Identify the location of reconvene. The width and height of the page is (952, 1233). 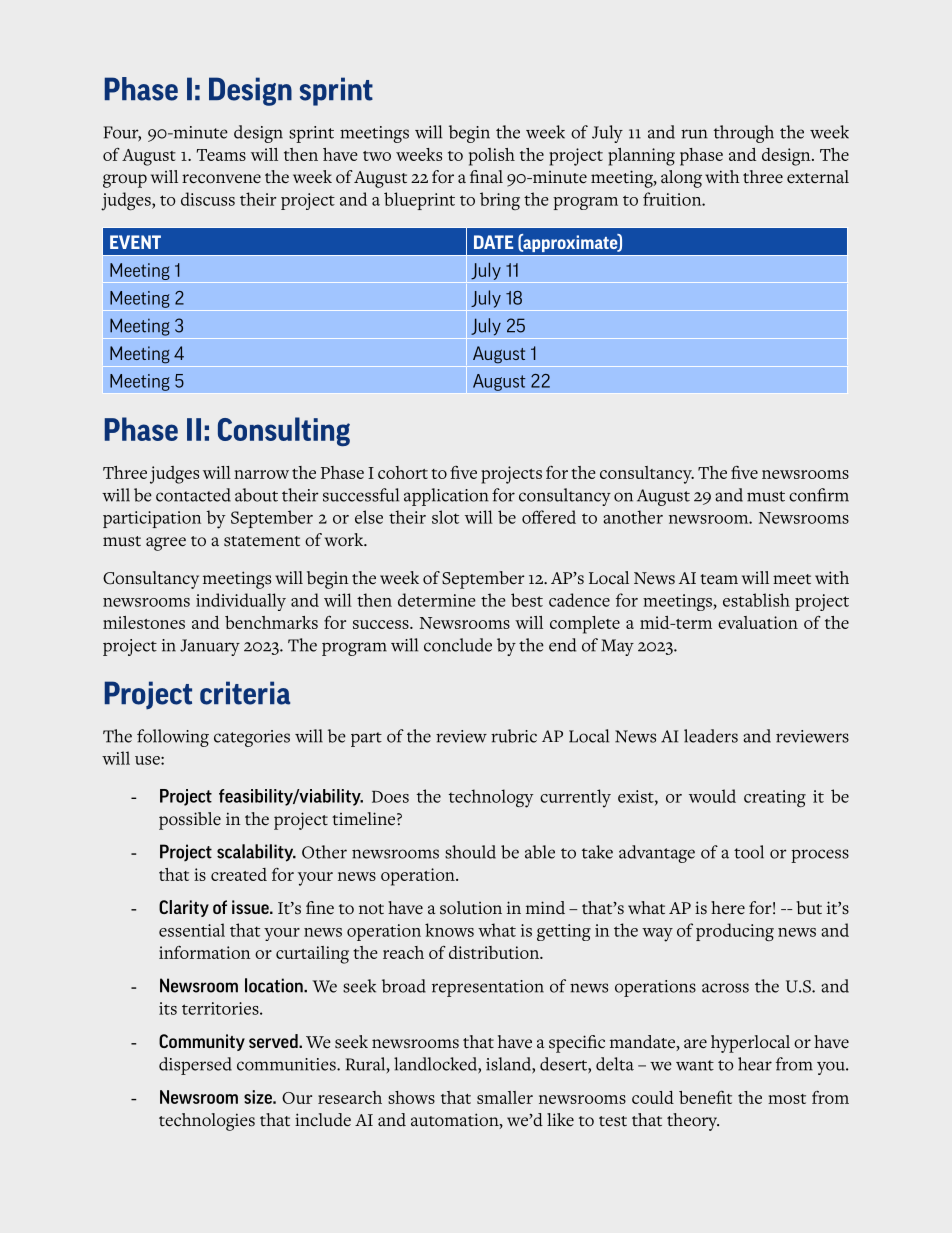
(221, 179).
